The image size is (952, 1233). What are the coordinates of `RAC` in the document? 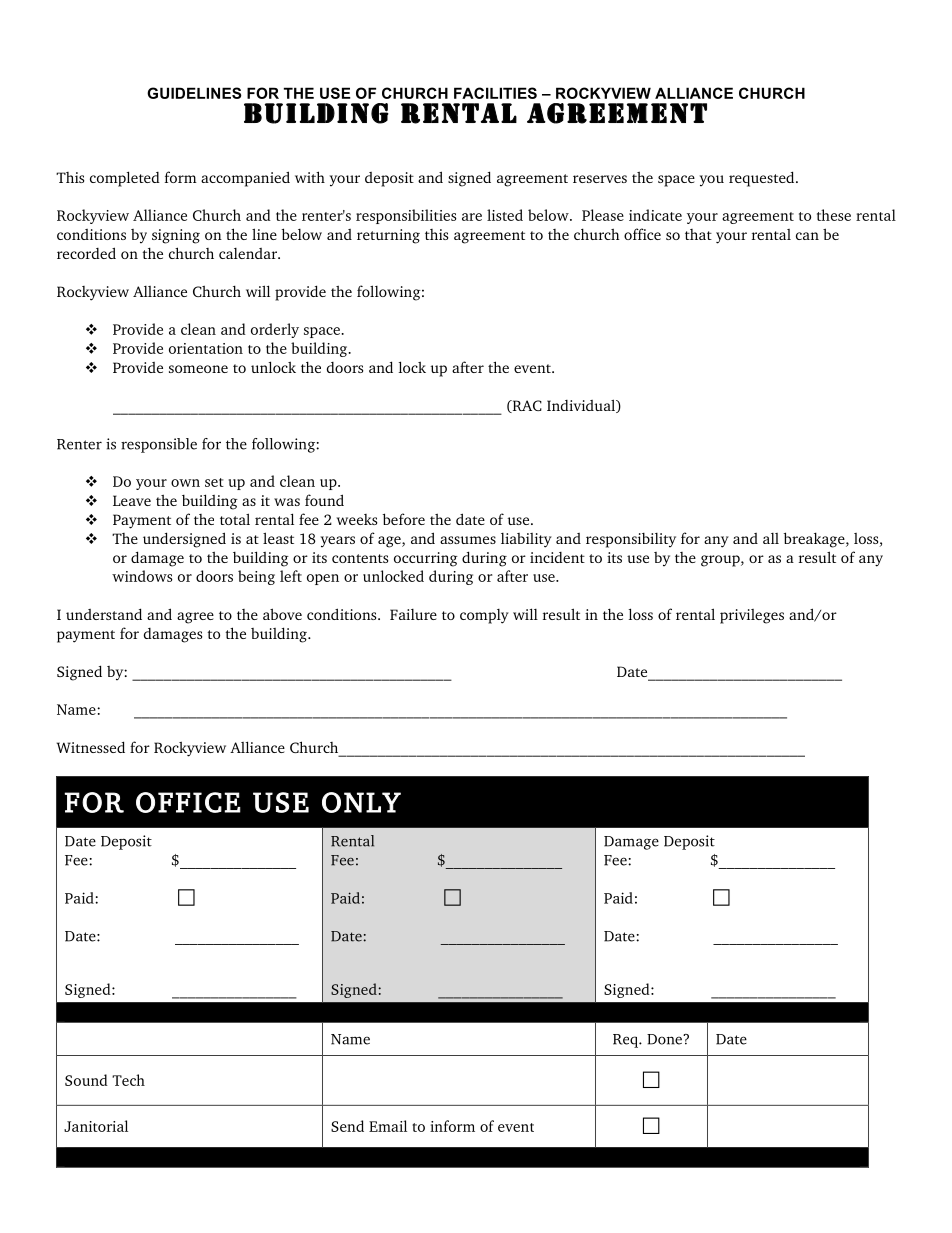 It's located at (526, 406).
